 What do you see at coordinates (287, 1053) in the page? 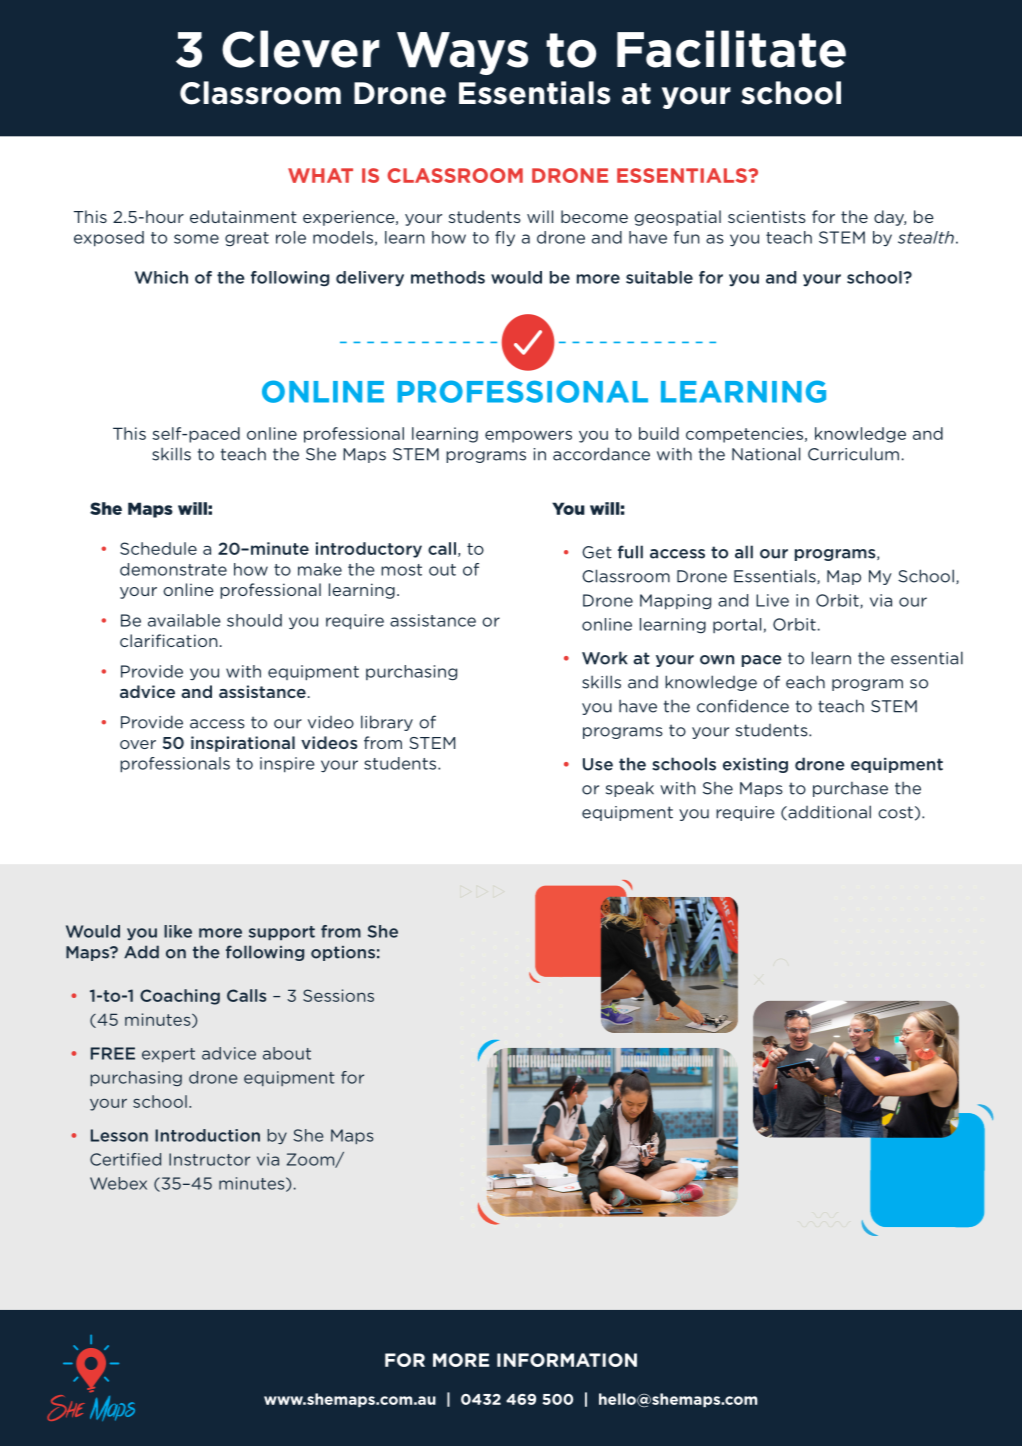
I see `about` at bounding box center [287, 1053].
